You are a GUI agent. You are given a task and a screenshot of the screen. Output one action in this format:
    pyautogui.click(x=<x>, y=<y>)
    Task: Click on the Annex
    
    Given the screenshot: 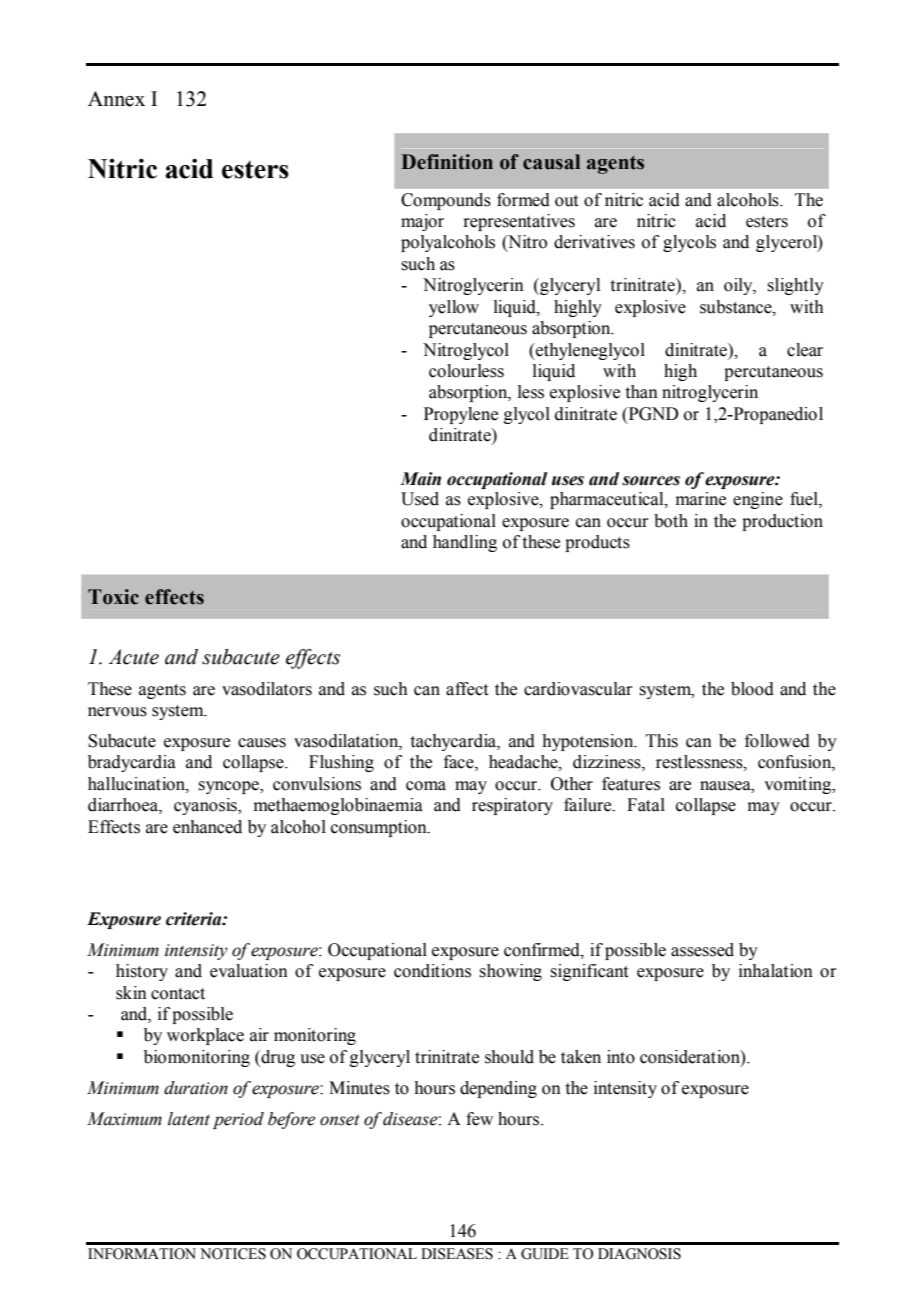 What is the action you would take?
    pyautogui.click(x=116, y=99)
